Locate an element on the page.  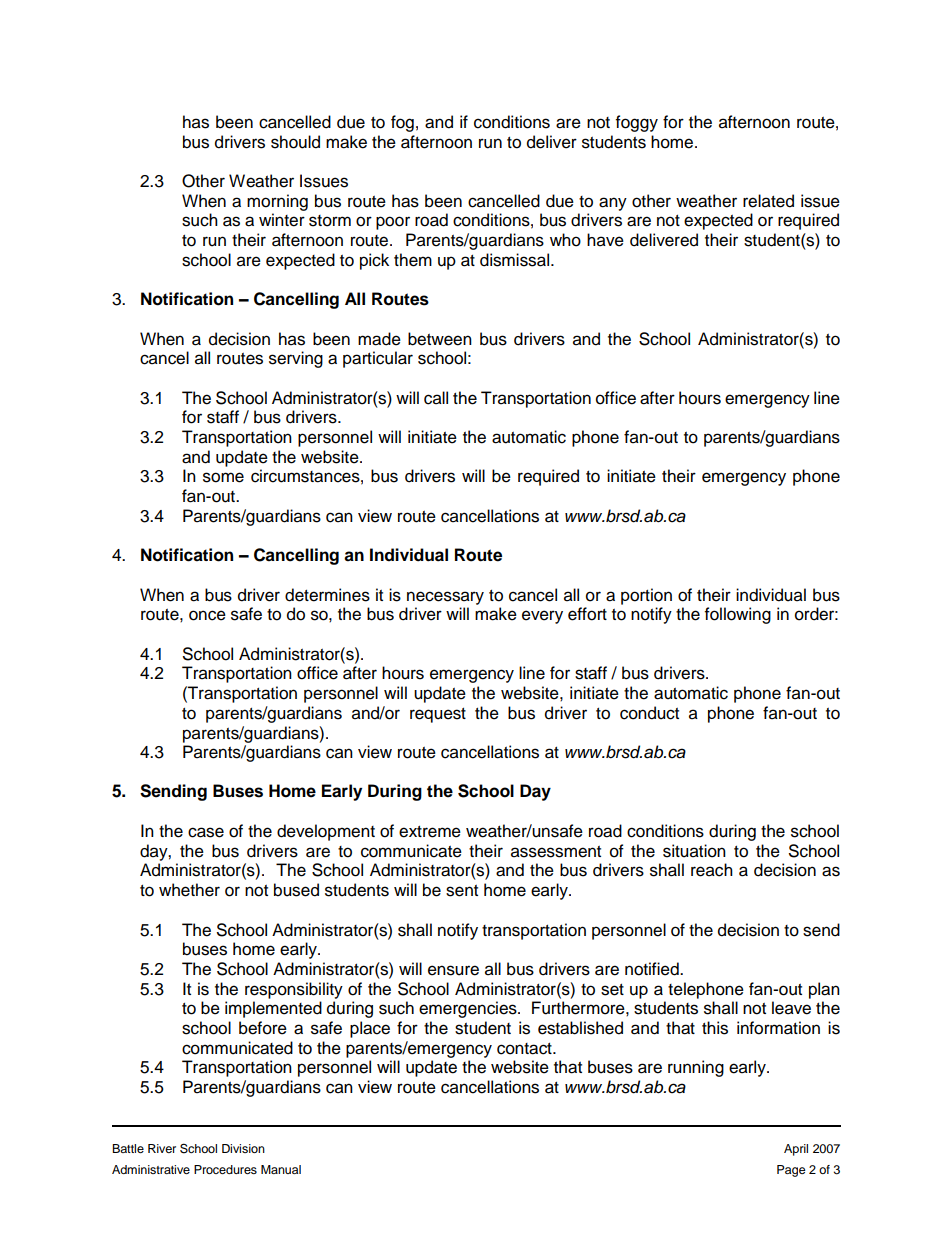
once is located at coordinates (207, 615).
